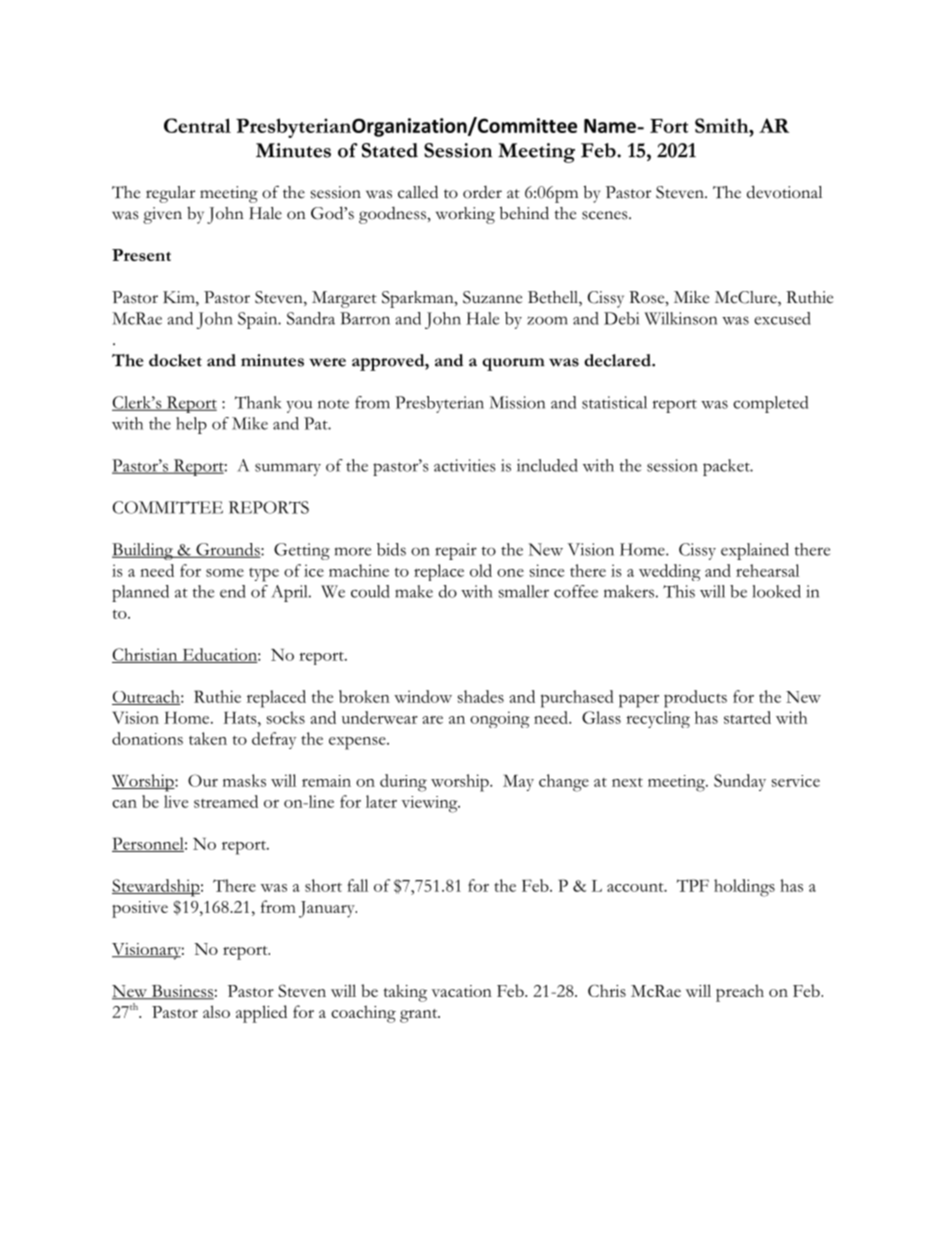  Describe the element at coordinates (680, 318) in the document. I see `Wilkinson` at that location.
